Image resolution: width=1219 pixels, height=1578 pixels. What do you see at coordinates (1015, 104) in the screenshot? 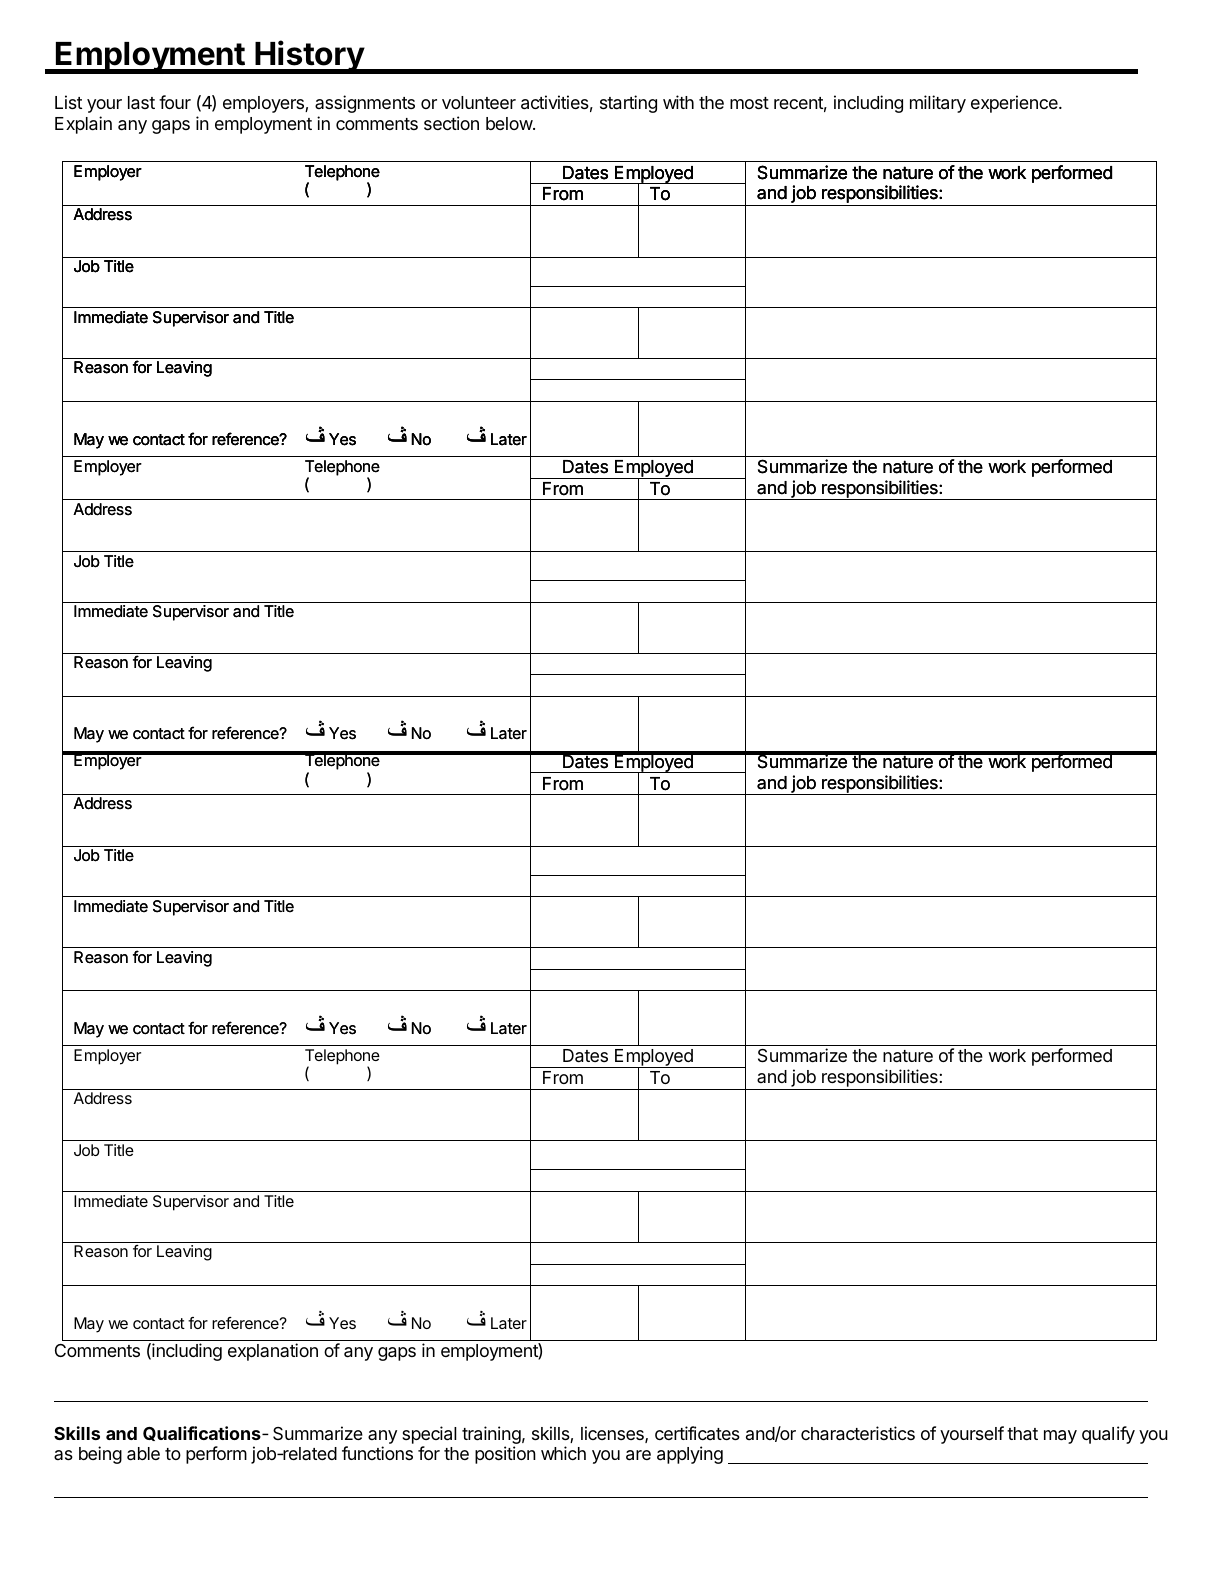
I see `experience` at bounding box center [1015, 104].
